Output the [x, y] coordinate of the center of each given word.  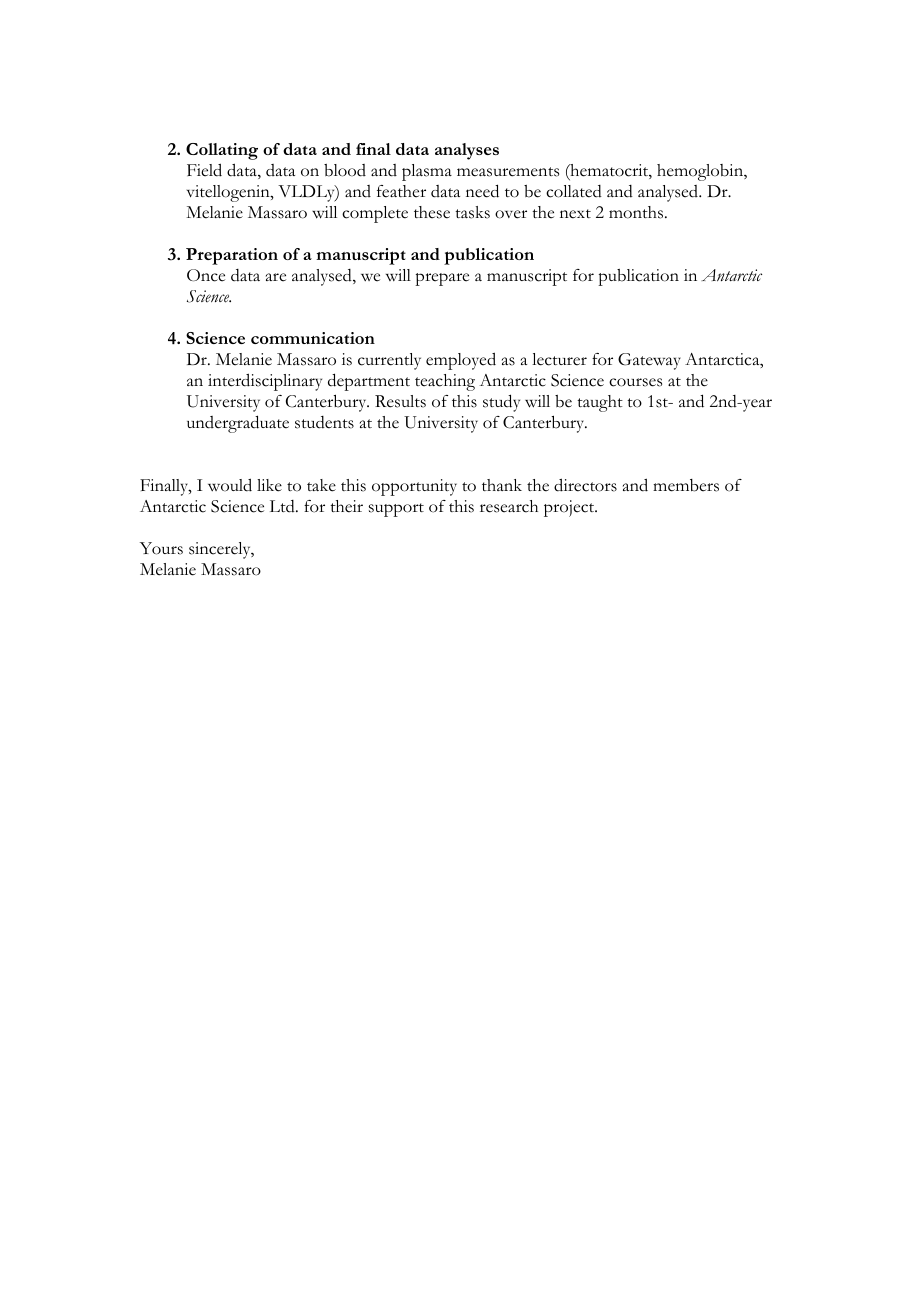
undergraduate [238, 424]
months [637, 212]
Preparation [232, 256]
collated [574, 191]
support [396, 510]
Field [204, 170]
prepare [442, 279]
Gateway [649, 361]
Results [400, 401]
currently [389, 361]
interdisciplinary [265, 382]
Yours [161, 548]
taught [600, 403]
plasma [427, 172]
